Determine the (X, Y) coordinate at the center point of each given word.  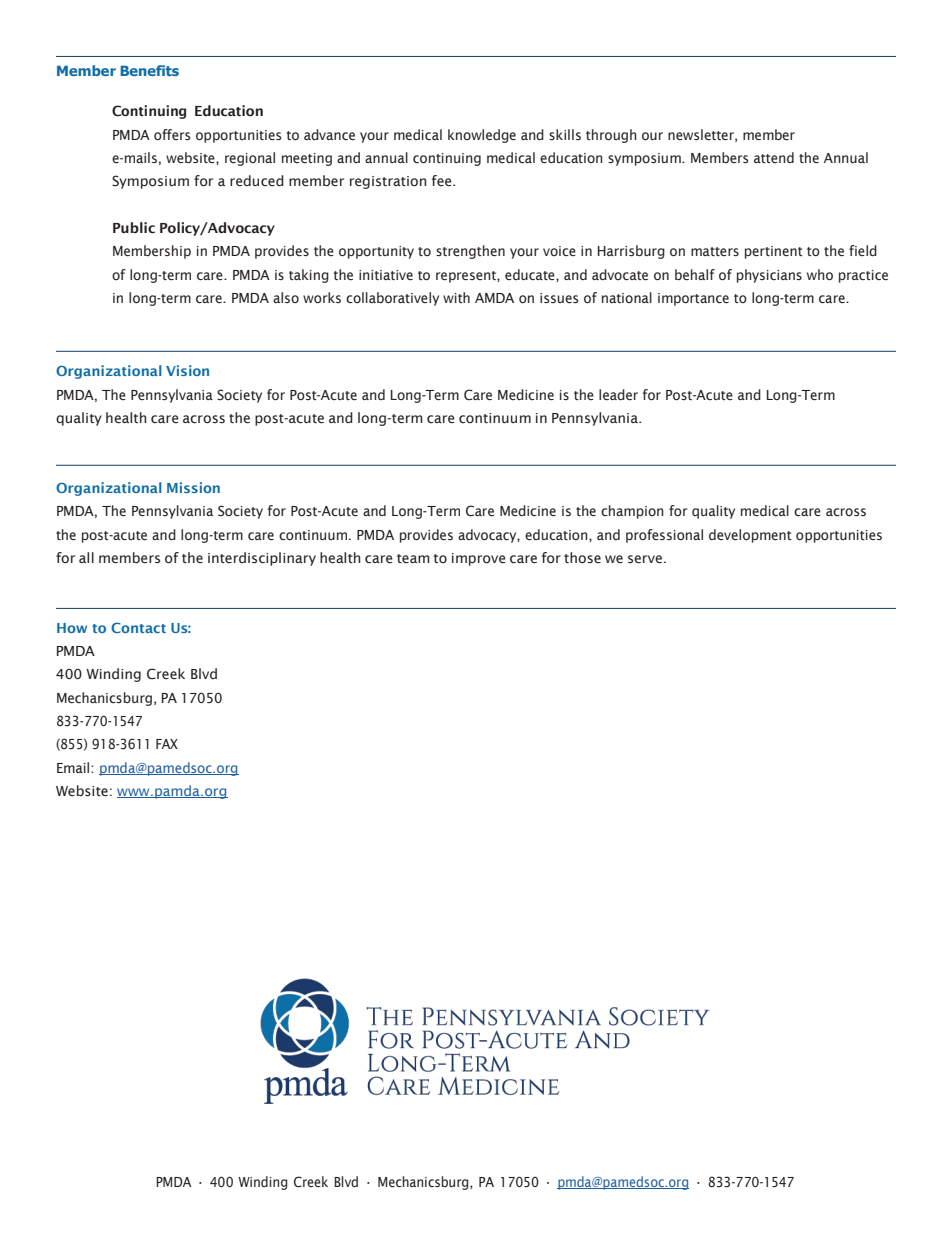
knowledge (482, 136)
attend (774, 157)
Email (74, 767)
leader (618, 395)
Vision (187, 370)
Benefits (149, 70)
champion (632, 512)
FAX (167, 744)
